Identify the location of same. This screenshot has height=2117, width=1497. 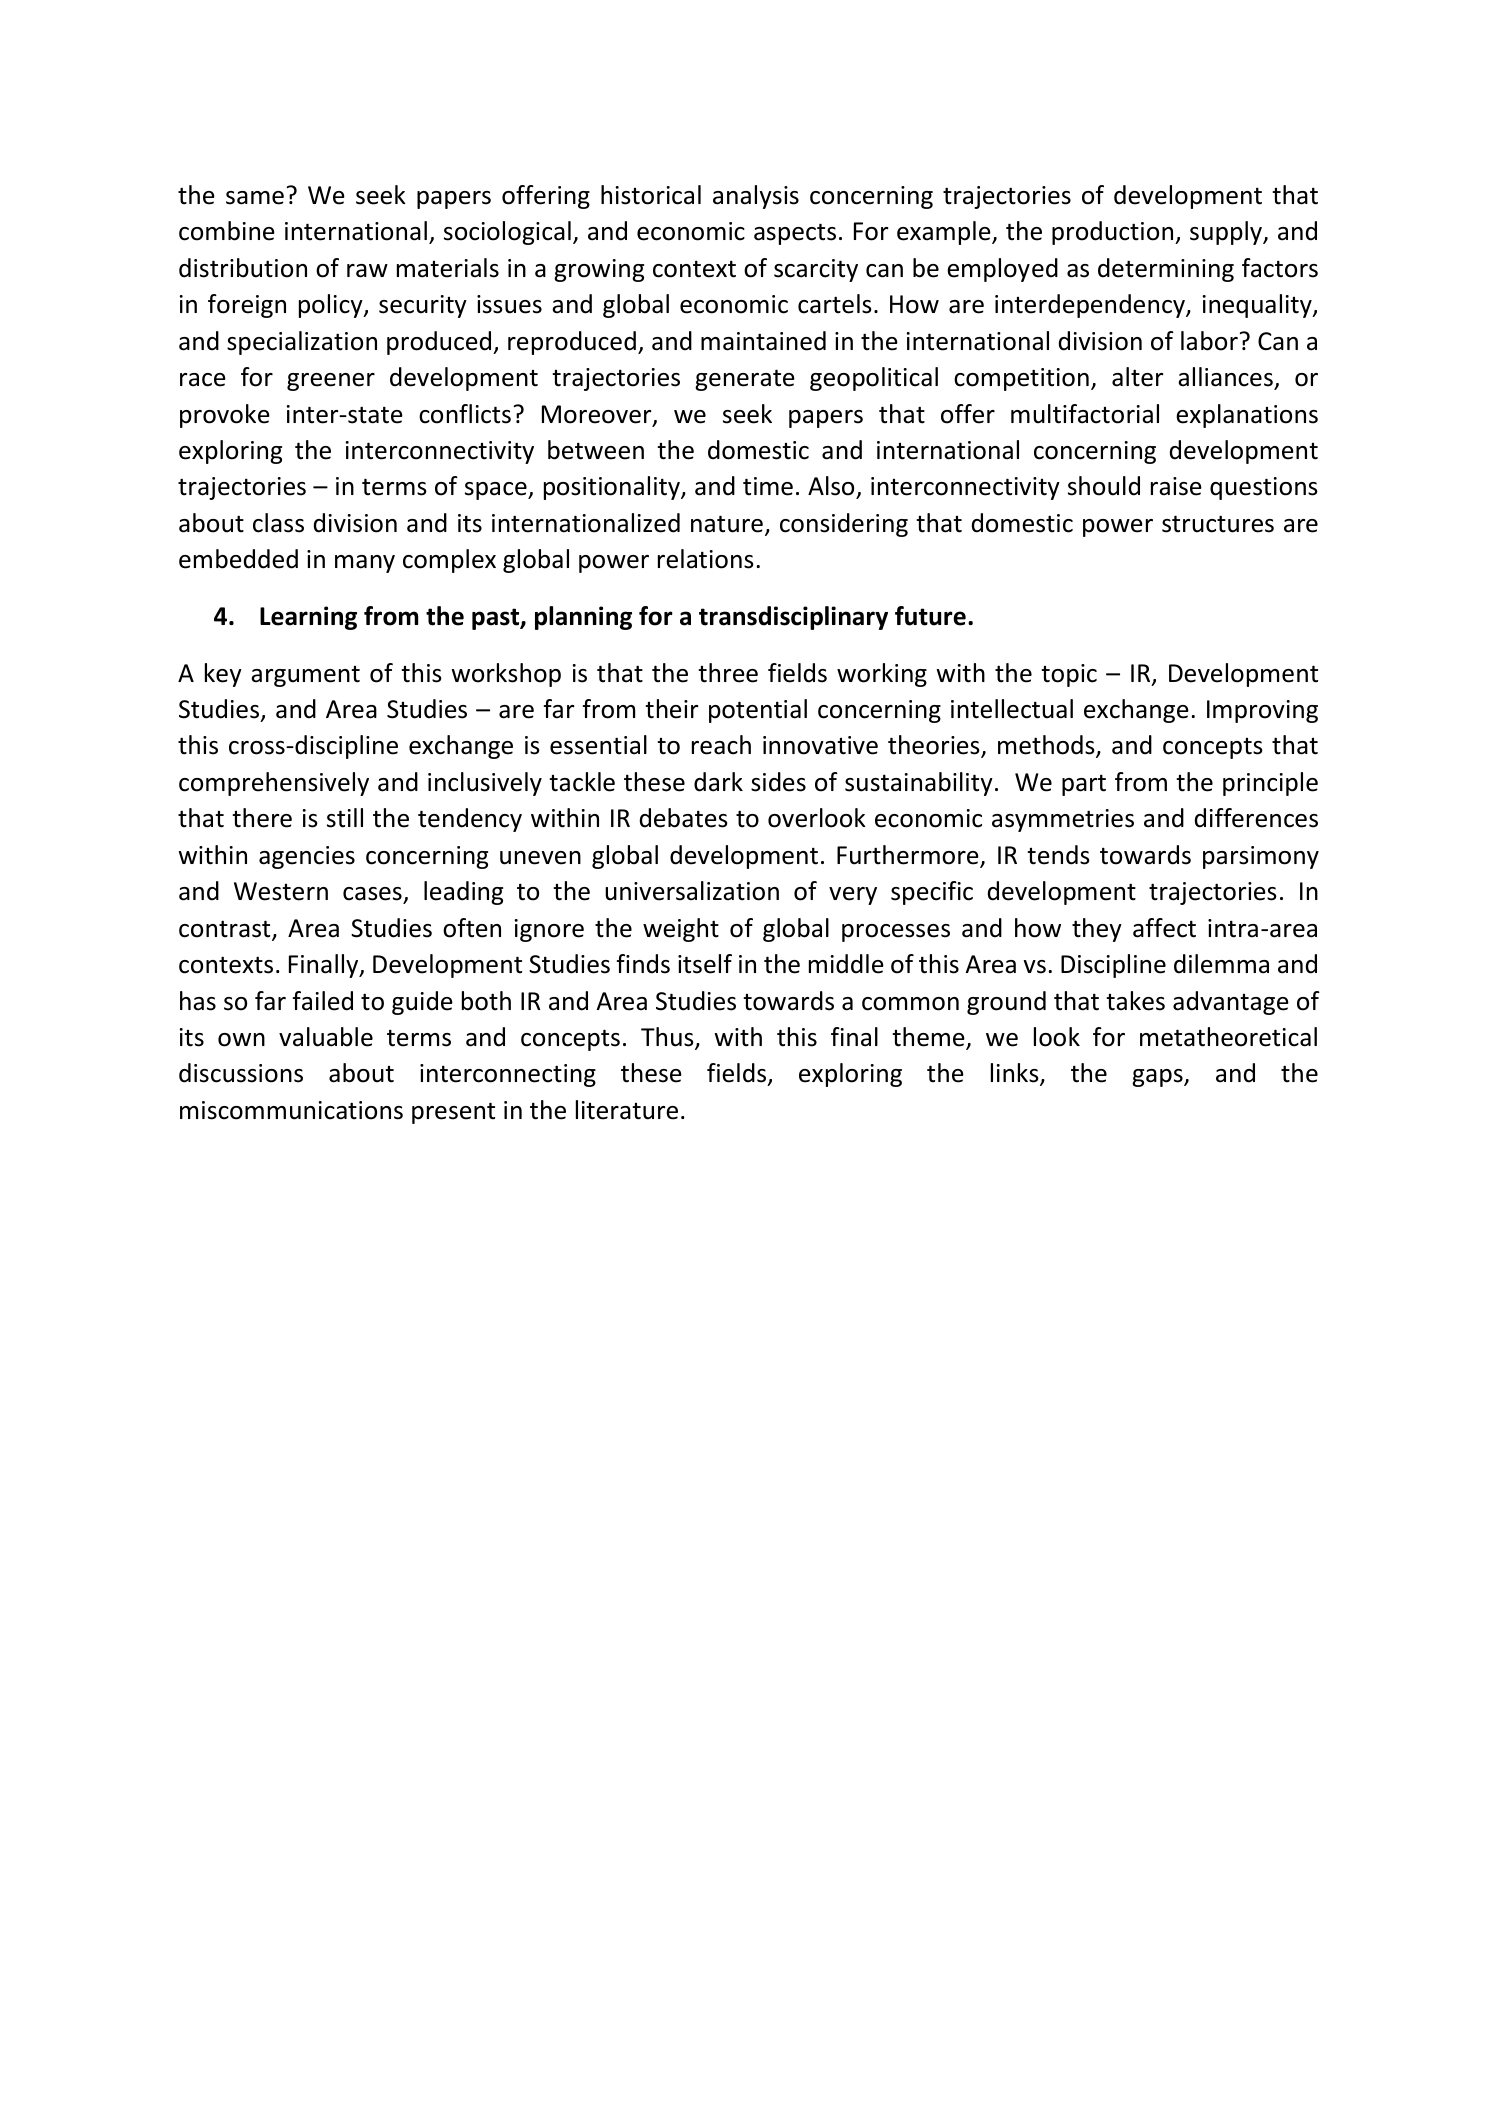
(255, 198).
